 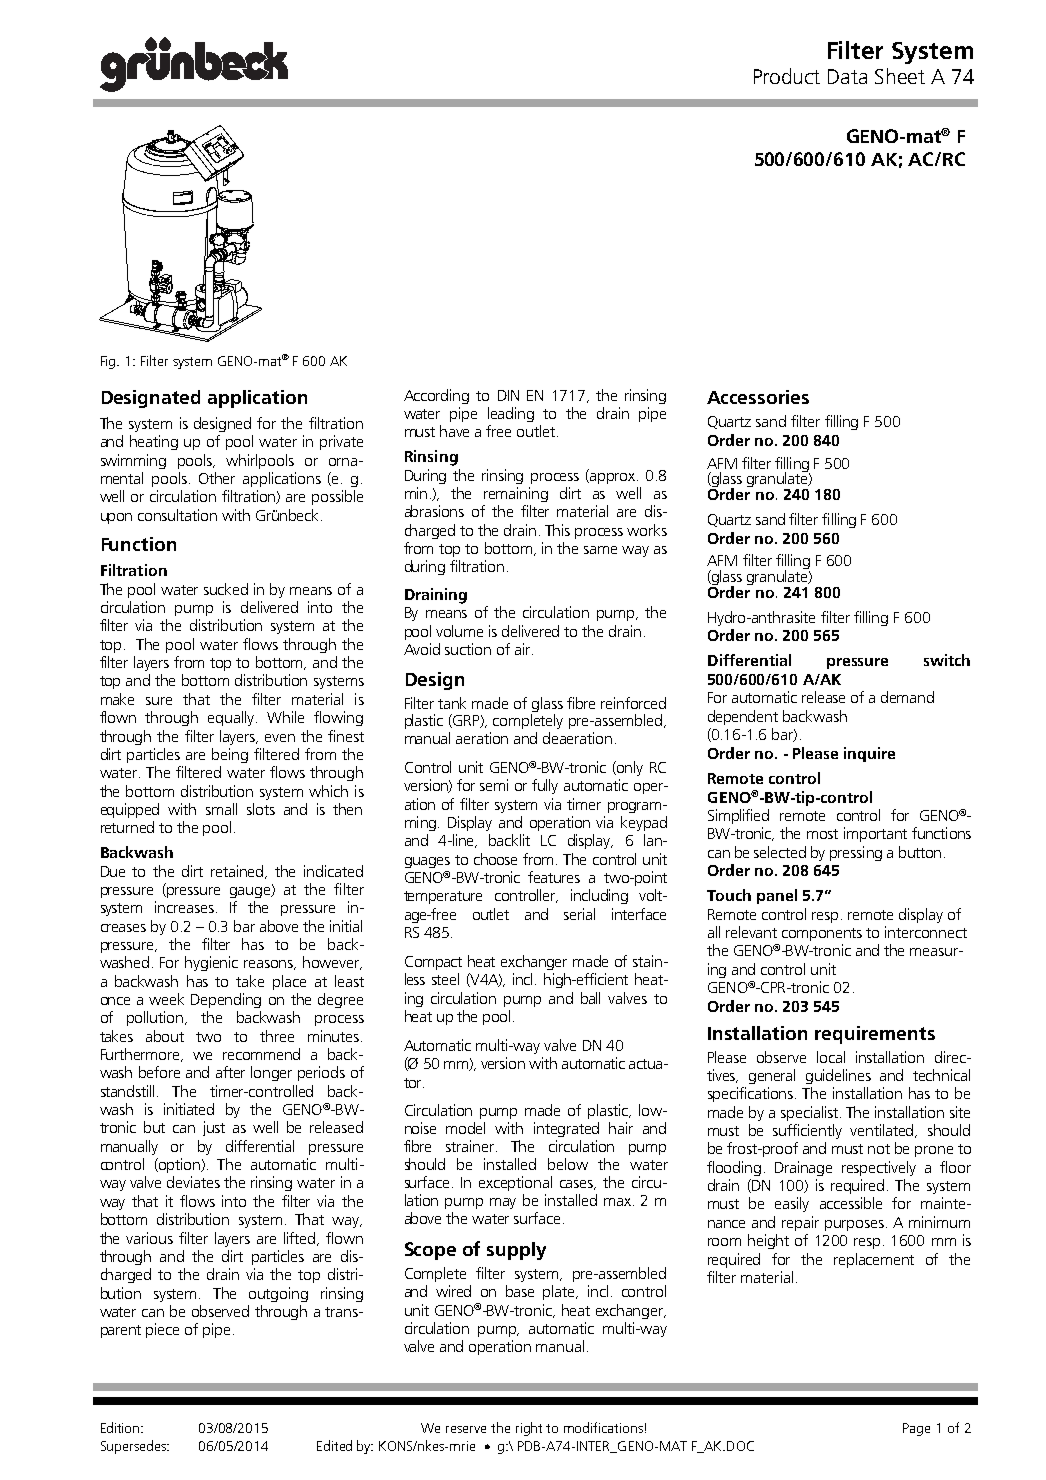 I want to click on Other, so click(x=217, y=478).
